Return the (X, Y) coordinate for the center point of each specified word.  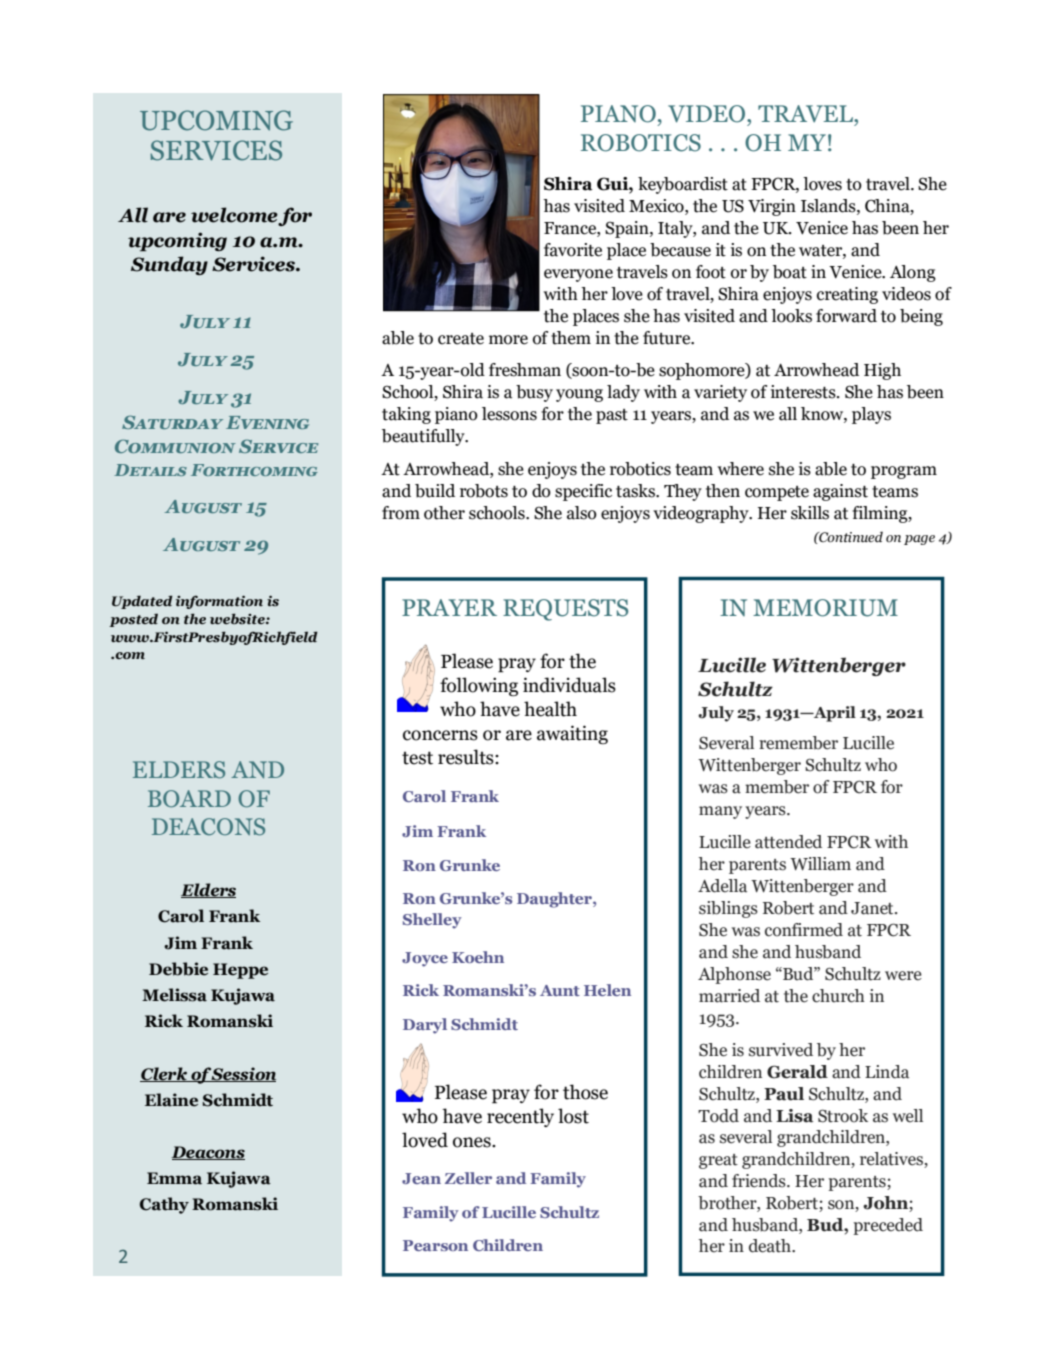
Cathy (164, 1205)
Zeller (468, 1178)
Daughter (555, 900)
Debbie (178, 969)
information (219, 602)
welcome (235, 216)
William (820, 864)
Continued (850, 537)
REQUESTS (565, 610)
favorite (573, 250)
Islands (829, 206)
